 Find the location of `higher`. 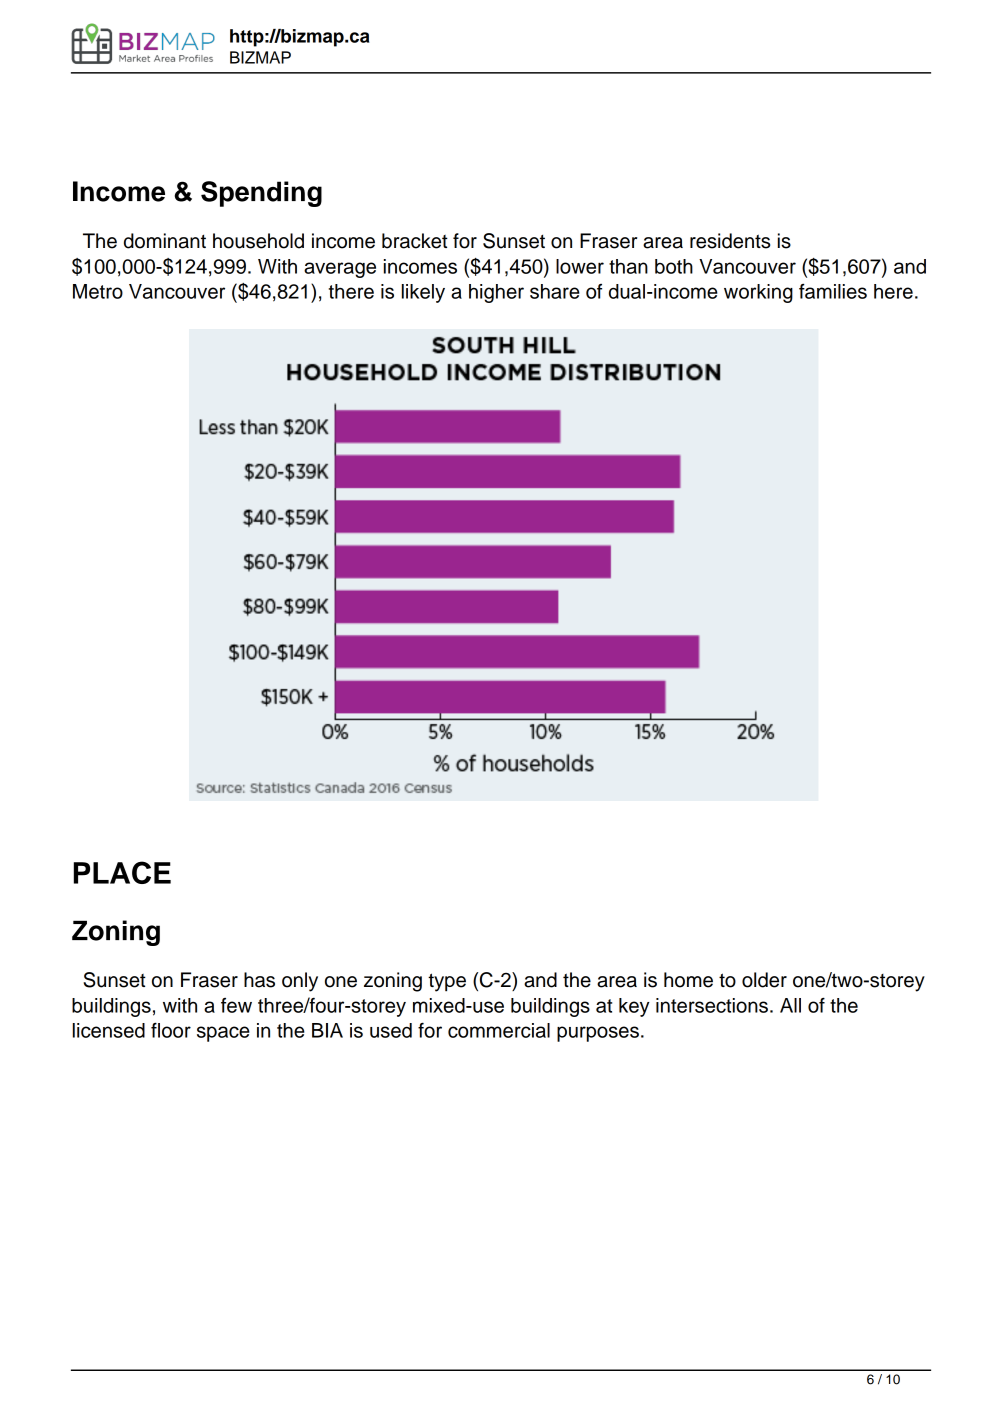

higher is located at coordinates (496, 293).
